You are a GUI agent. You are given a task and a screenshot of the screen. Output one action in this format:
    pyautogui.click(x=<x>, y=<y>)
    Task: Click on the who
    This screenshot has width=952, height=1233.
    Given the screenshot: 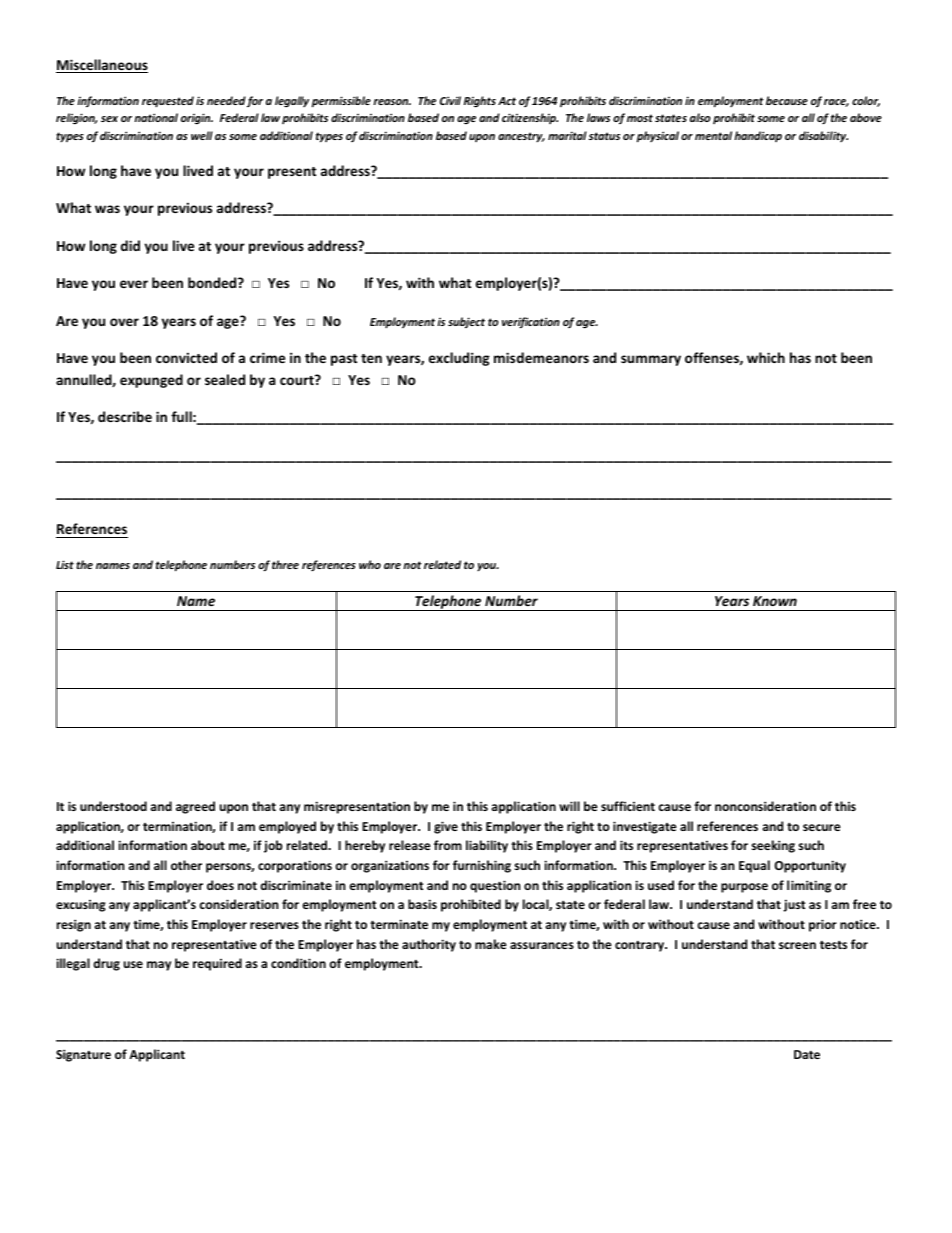 What is the action you would take?
    pyautogui.click(x=370, y=564)
